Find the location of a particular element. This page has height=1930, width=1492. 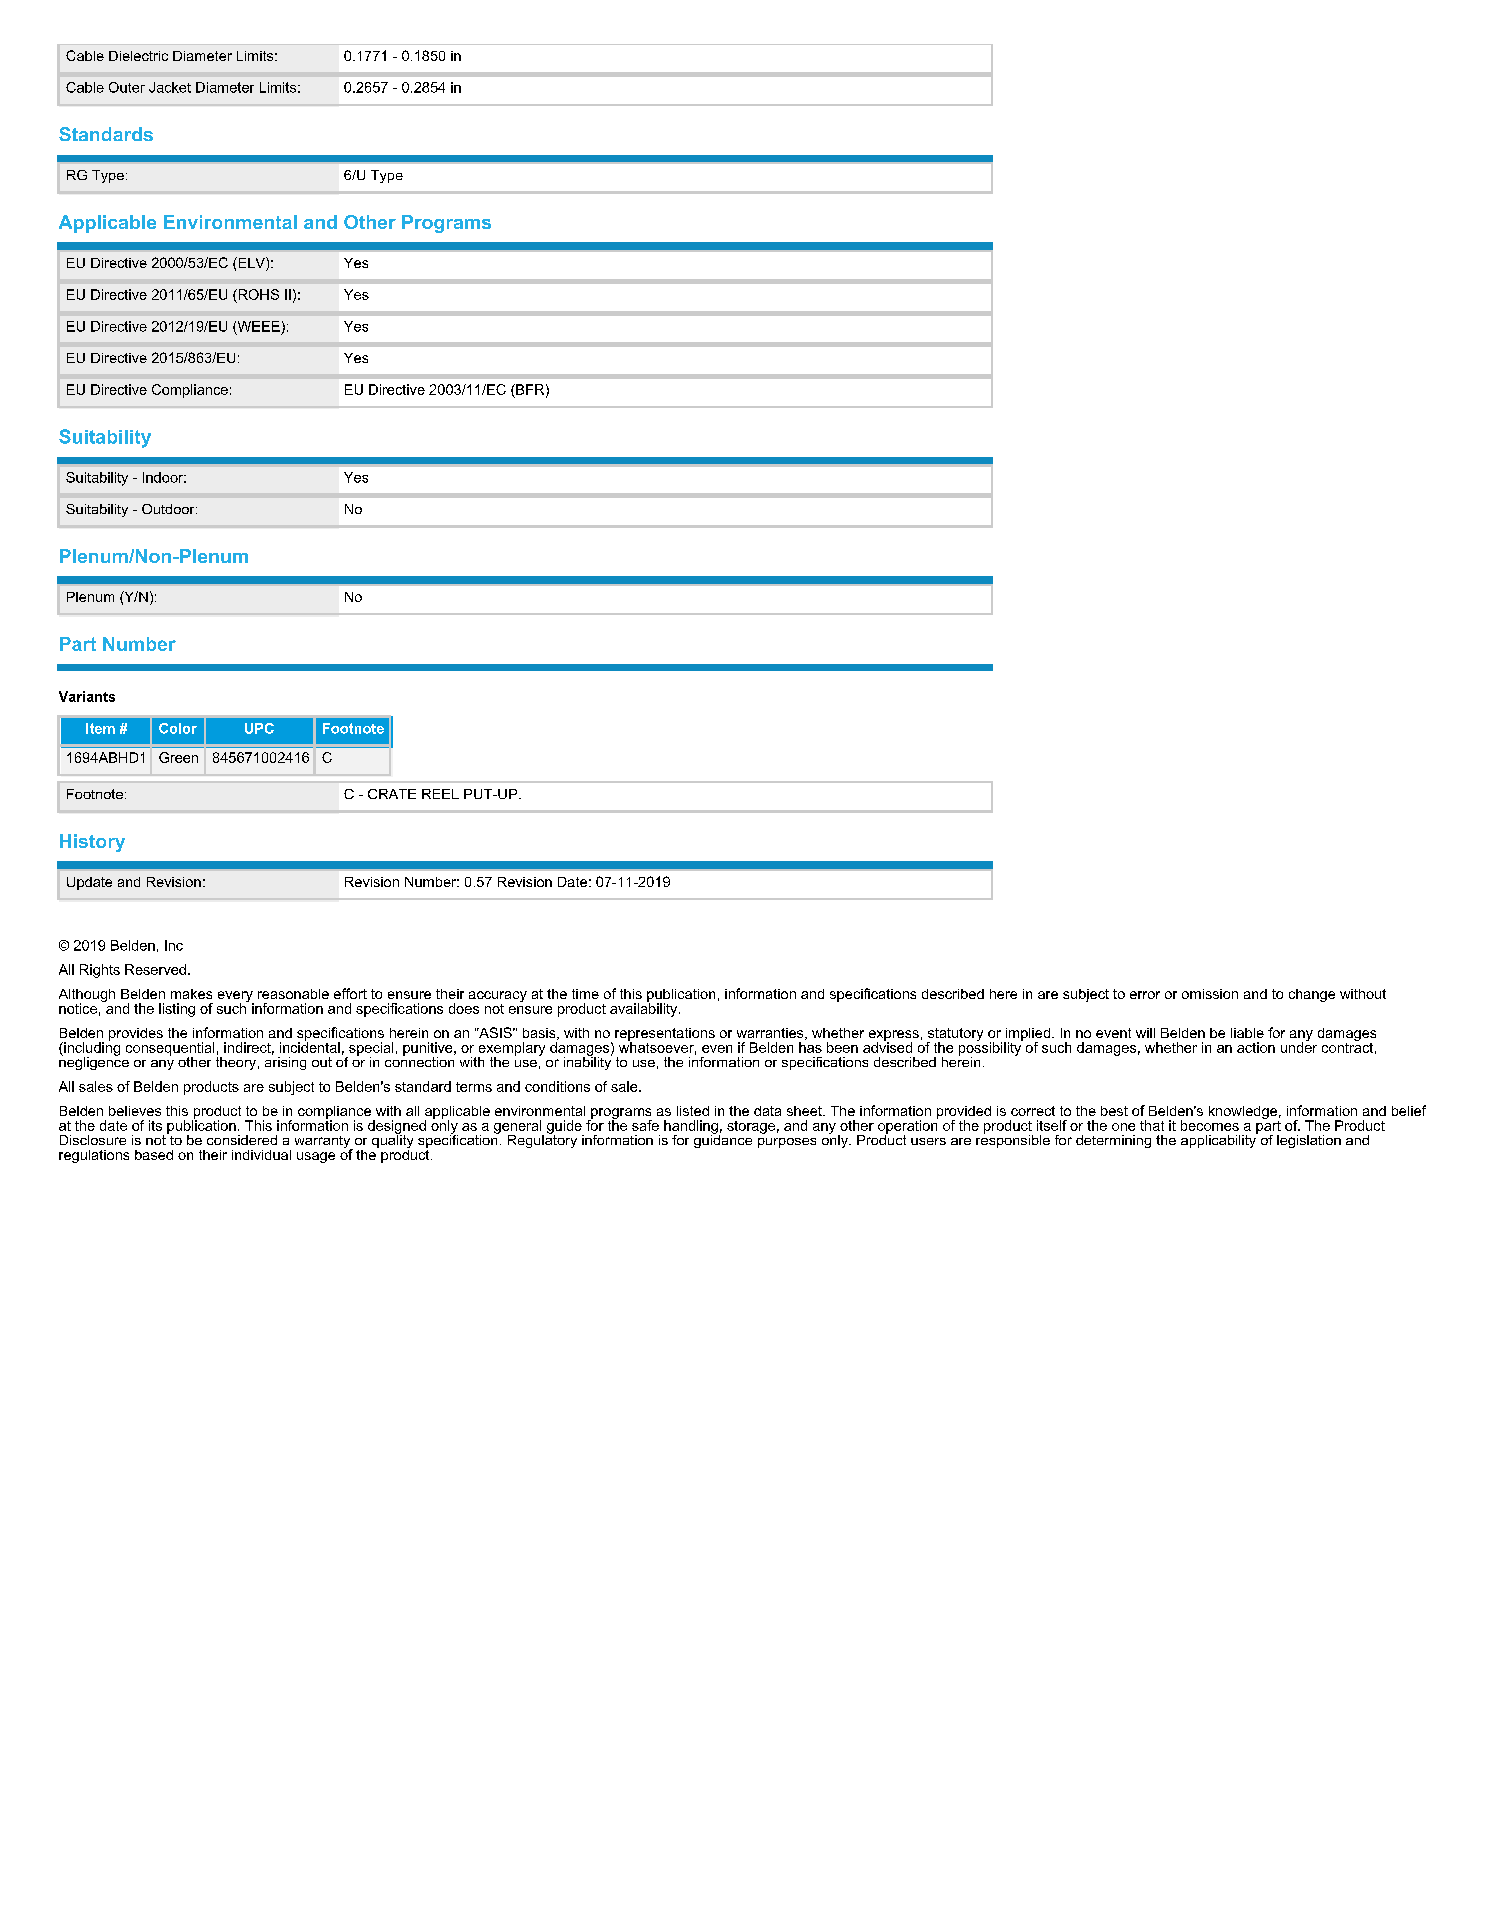

considered is located at coordinates (242, 1140).
